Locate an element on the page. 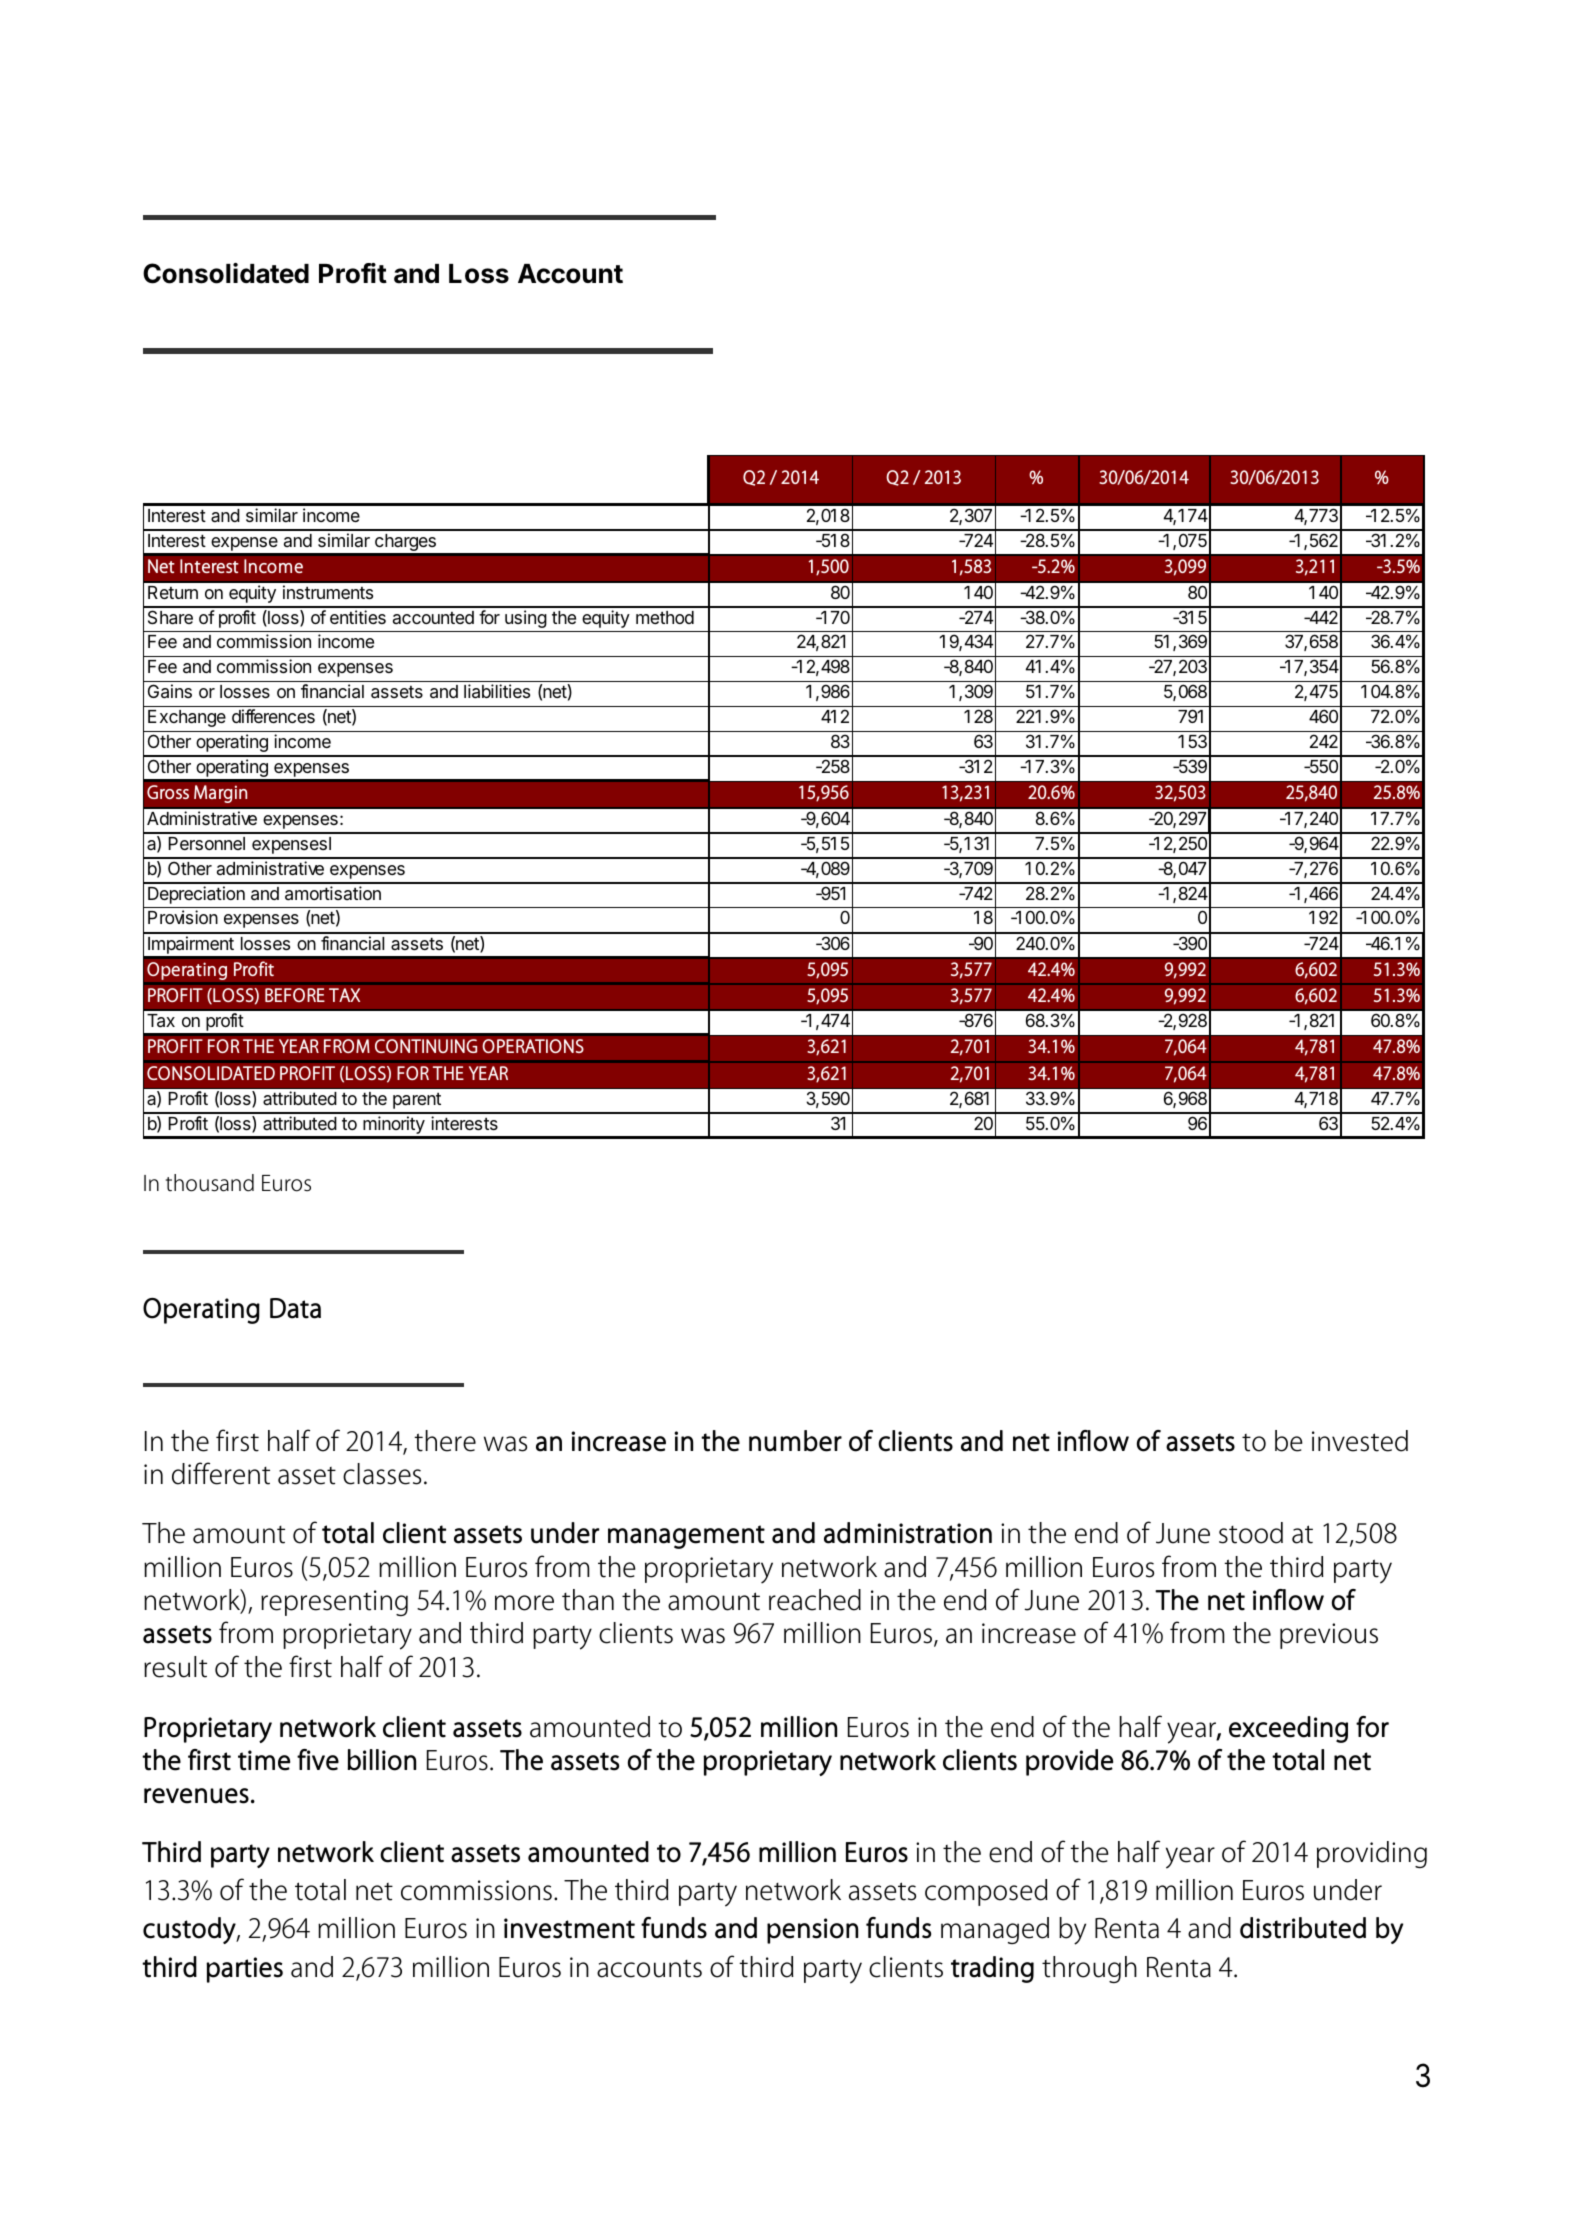  invested is located at coordinates (1360, 1441).
